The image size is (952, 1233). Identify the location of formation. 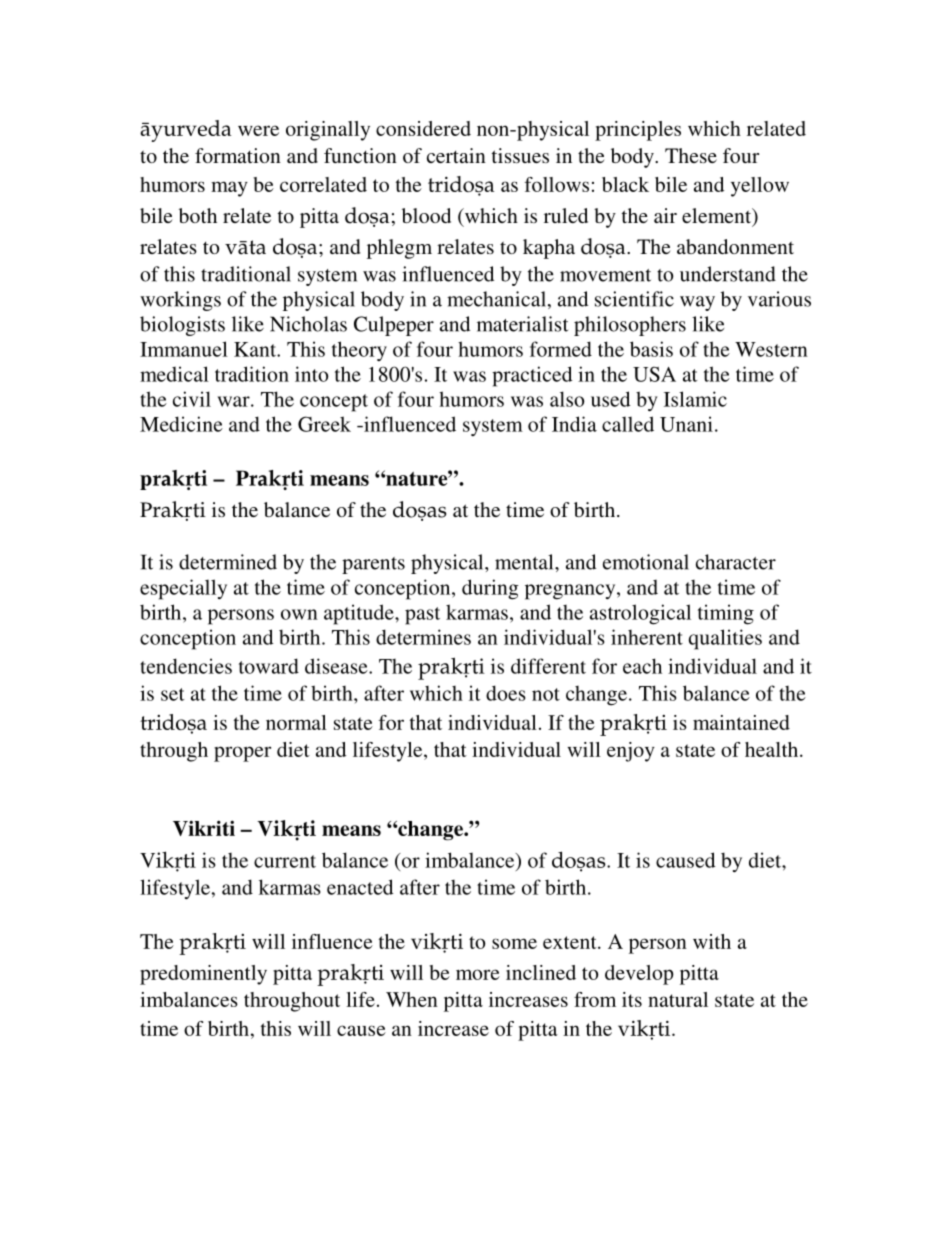
(238, 155).
